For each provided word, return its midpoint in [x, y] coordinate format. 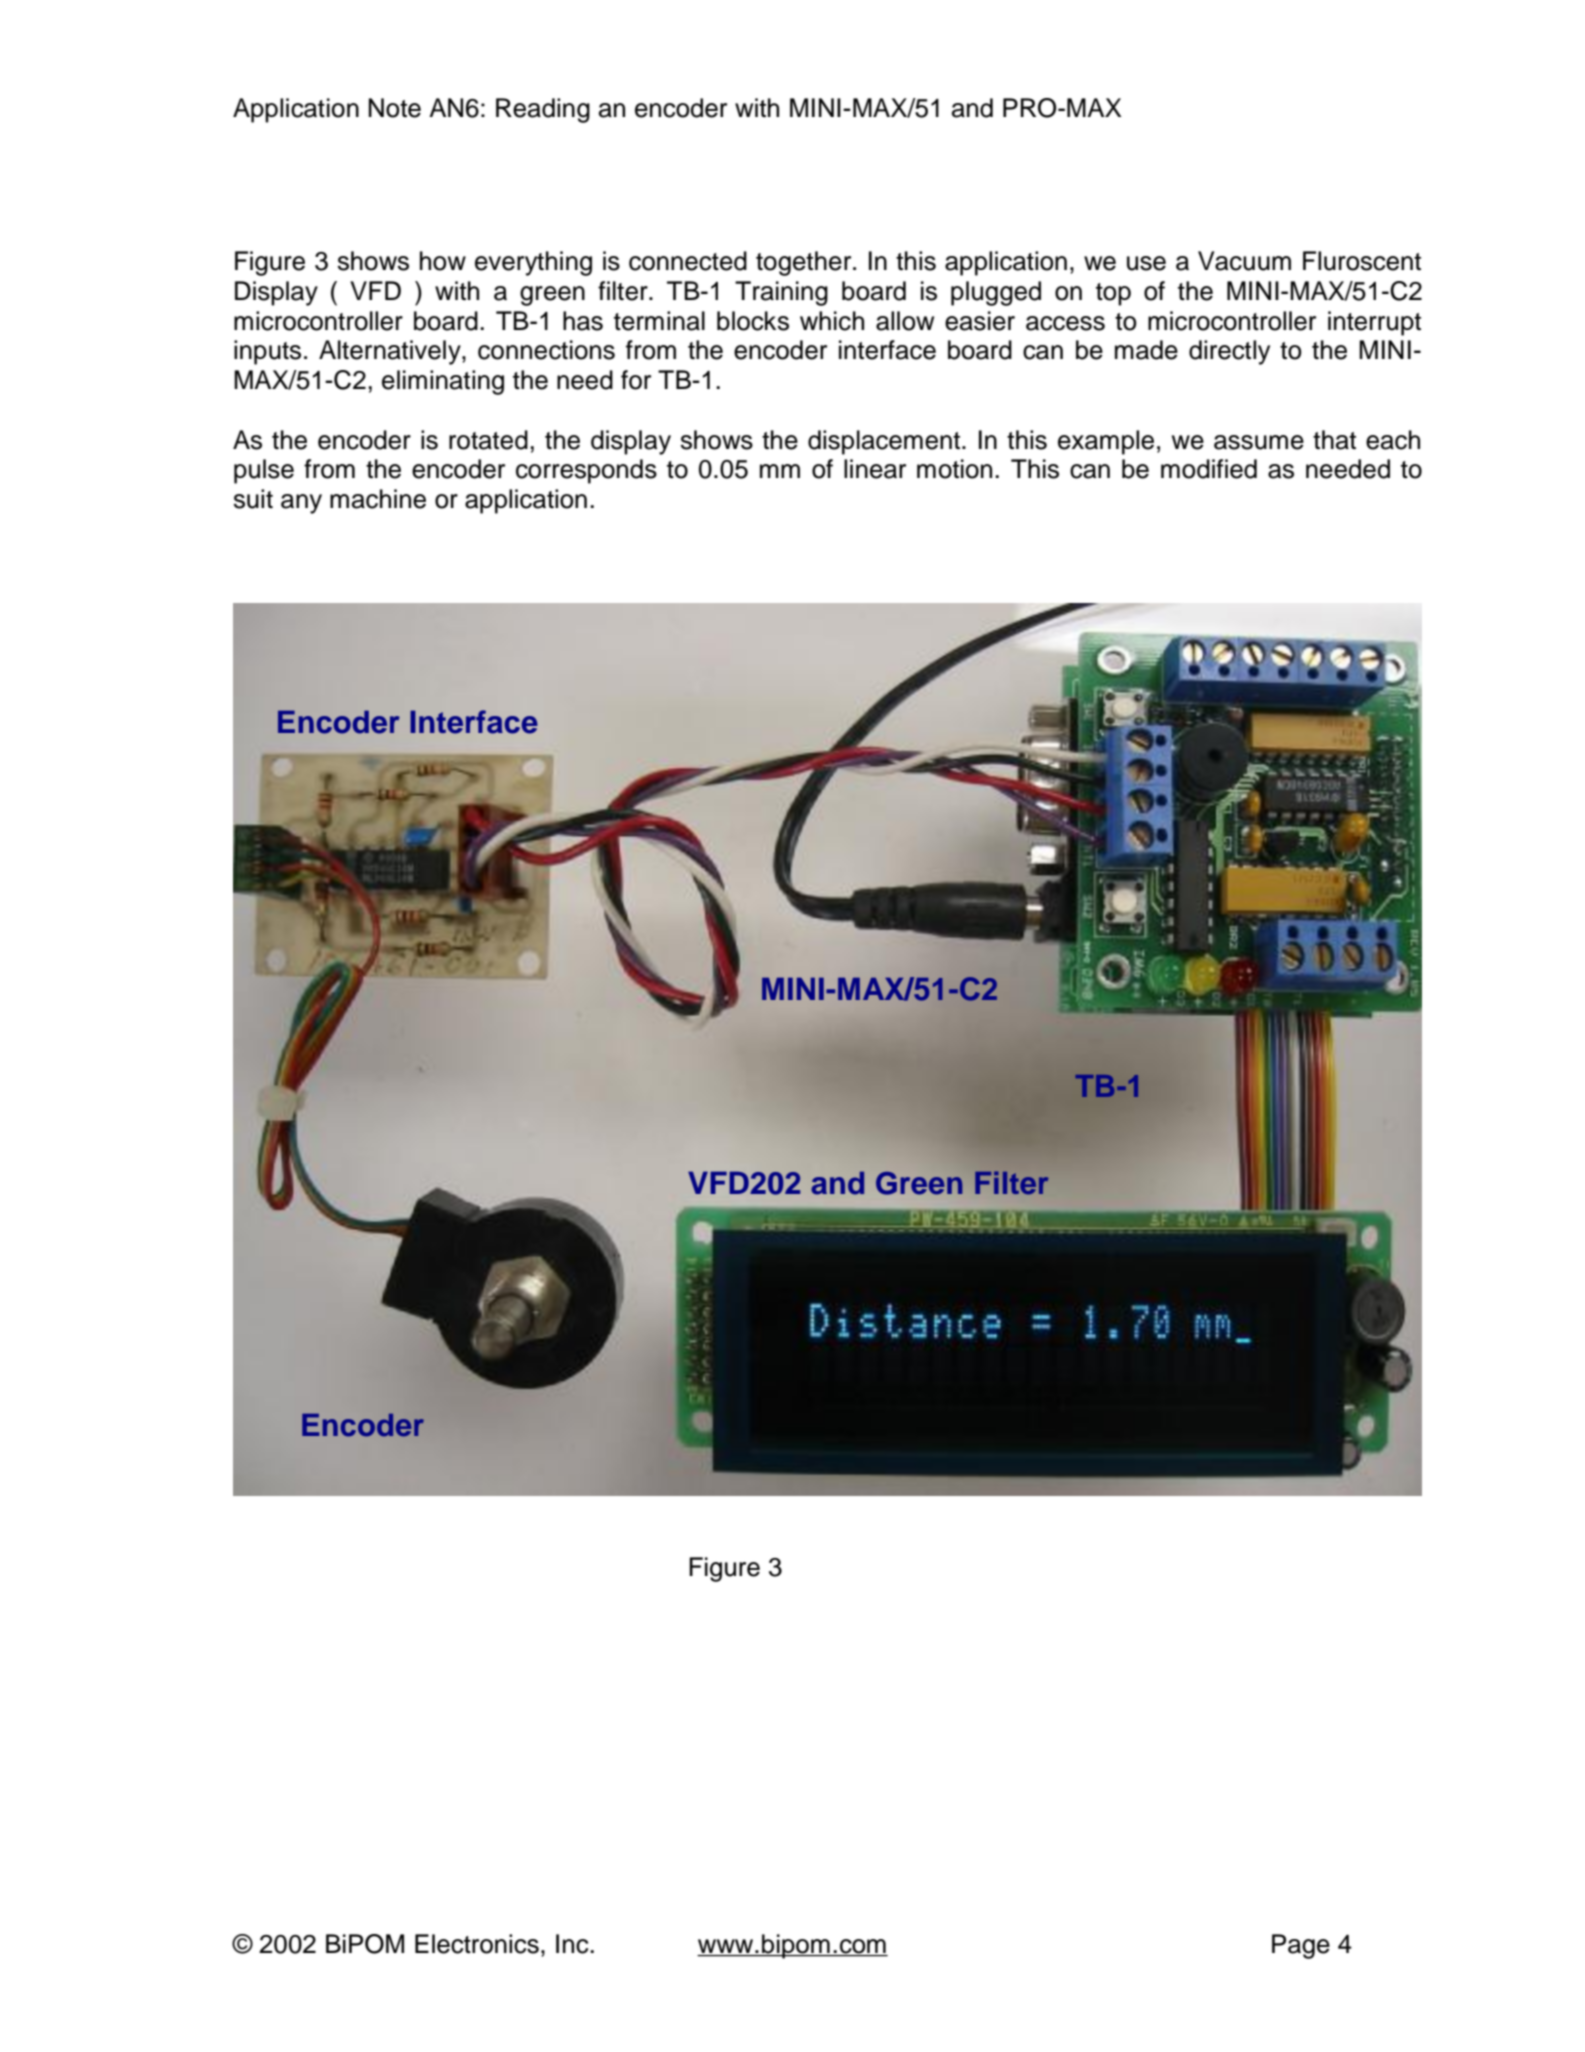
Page [1301, 1946]
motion [954, 469]
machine [378, 499]
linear [875, 469]
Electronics [477, 1944]
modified [1209, 469]
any [301, 504]
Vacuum [1244, 261]
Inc [573, 1944]
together [805, 263]
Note [395, 108]
